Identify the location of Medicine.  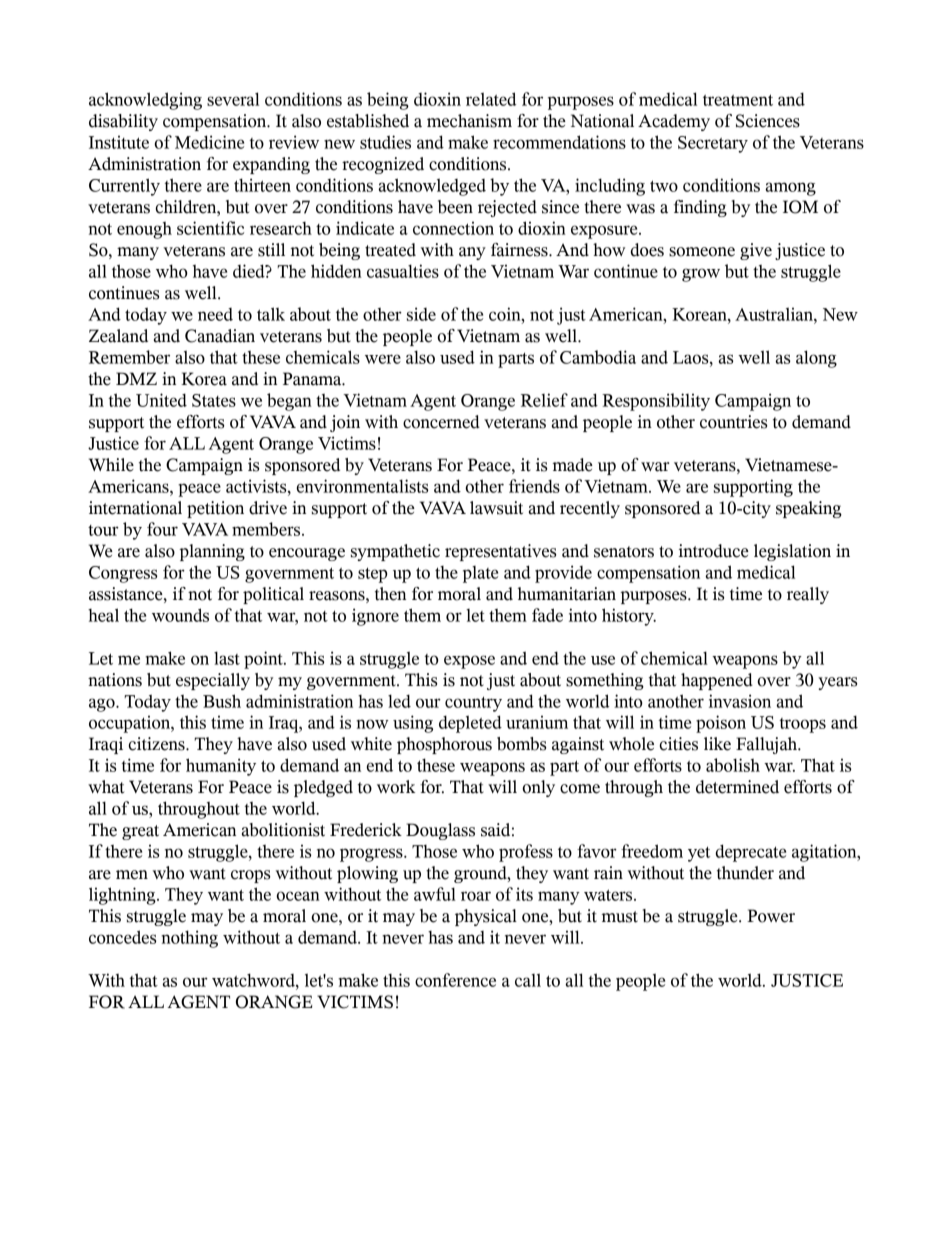
(209, 142).
